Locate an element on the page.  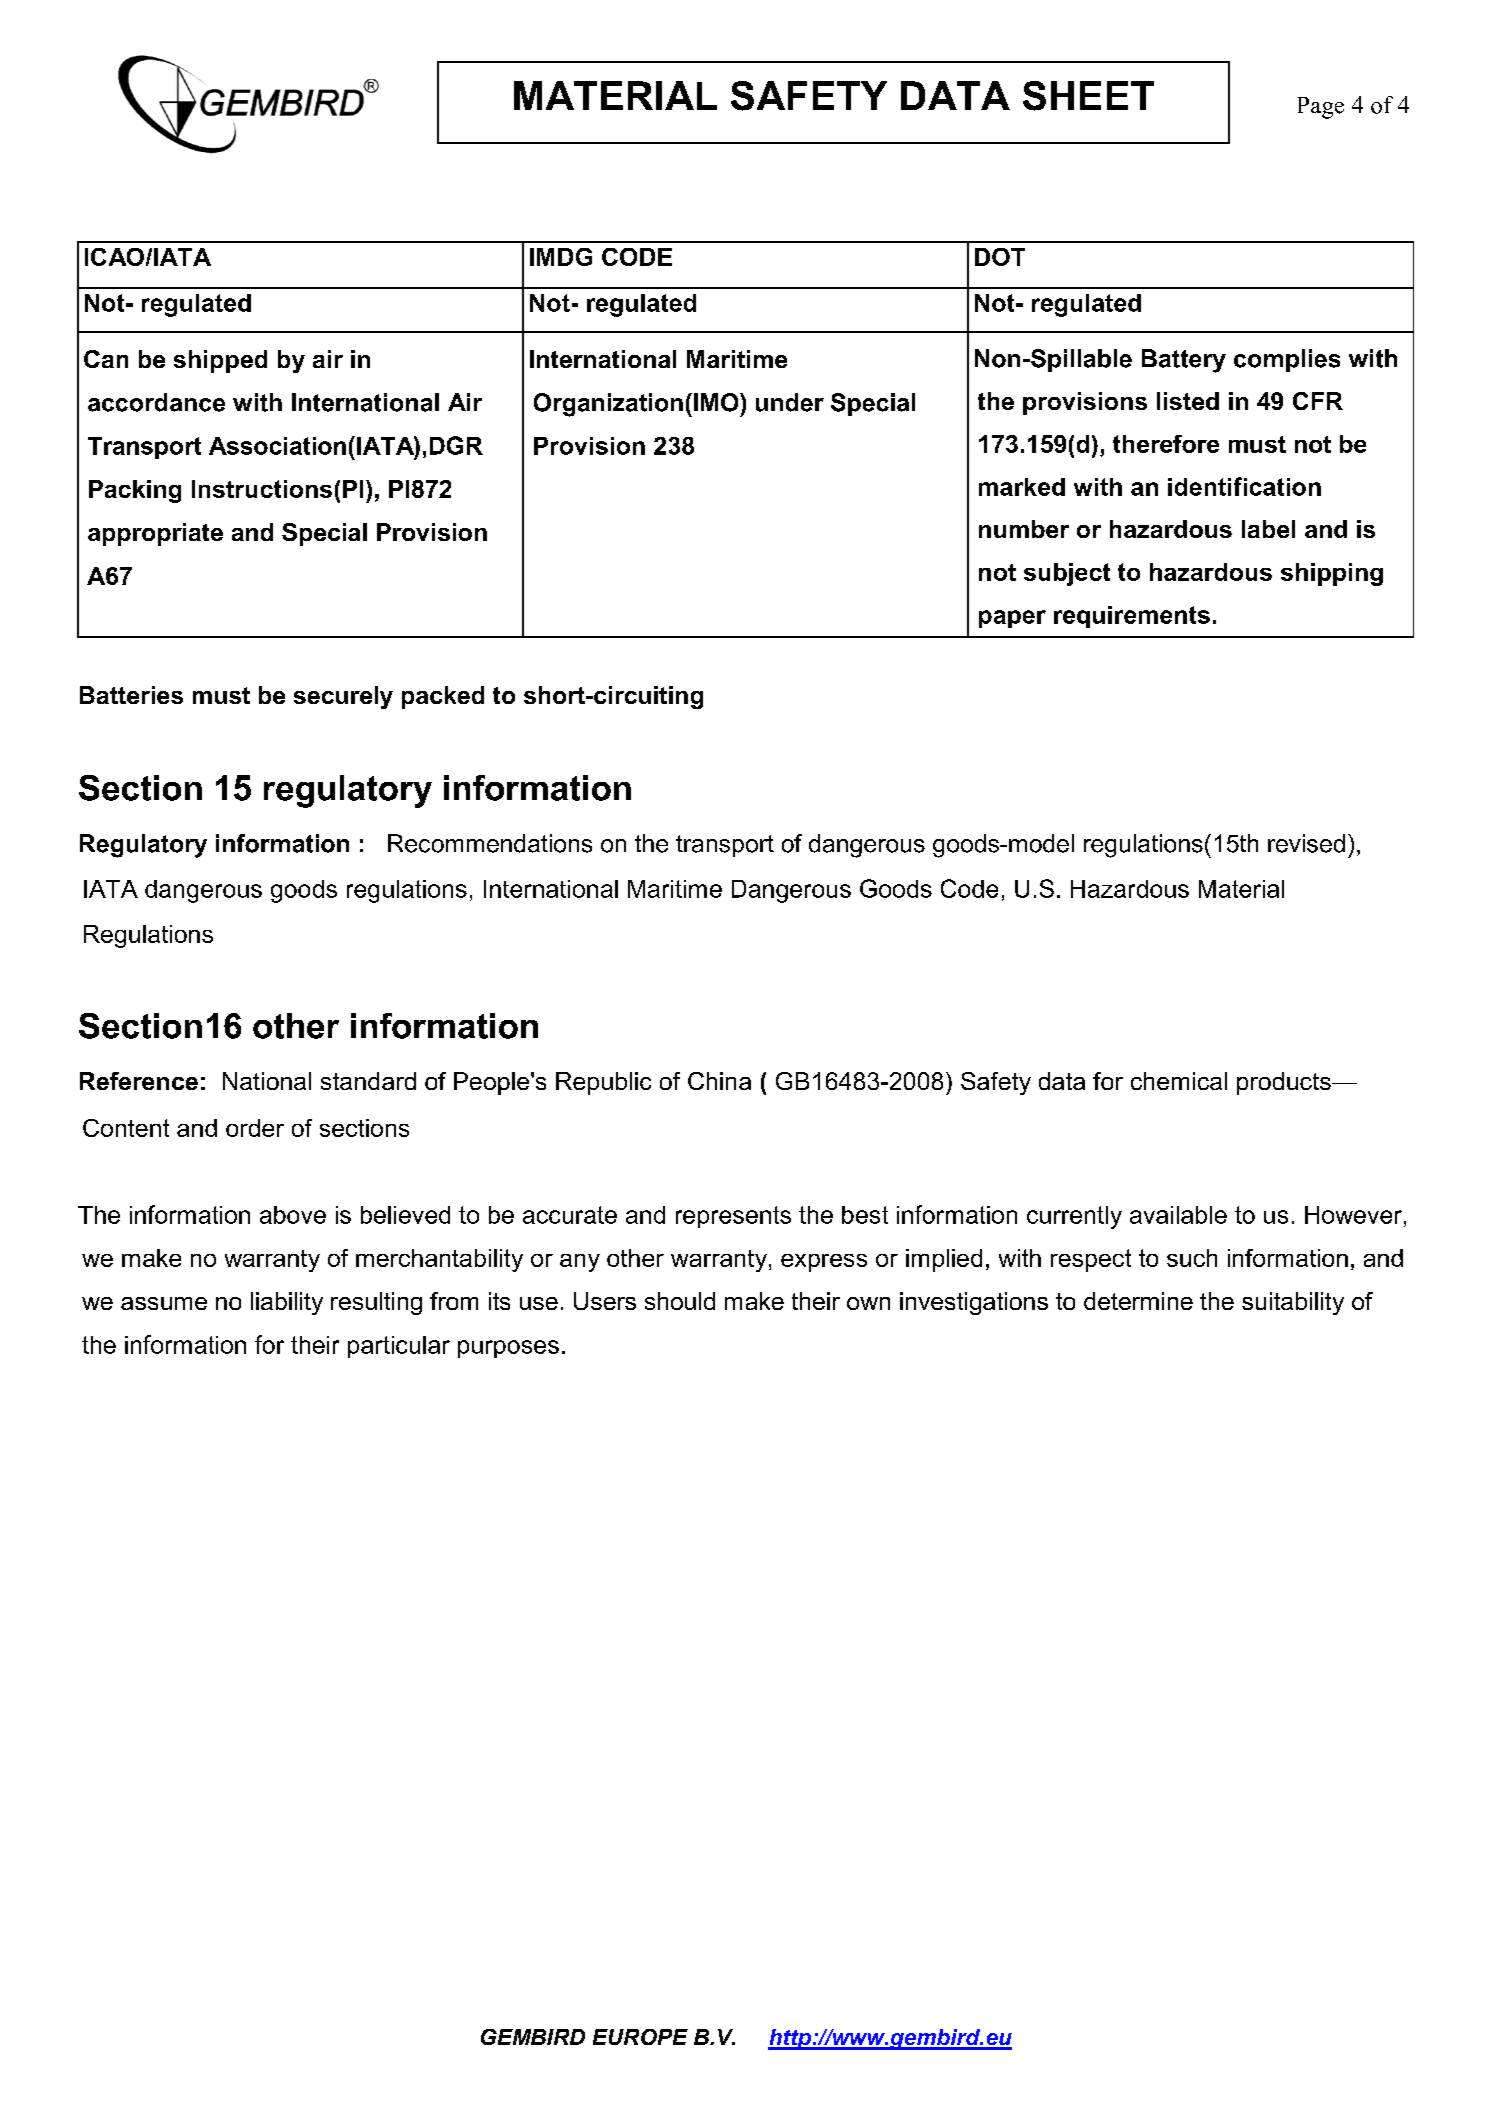
Page is located at coordinates (1321, 108).
